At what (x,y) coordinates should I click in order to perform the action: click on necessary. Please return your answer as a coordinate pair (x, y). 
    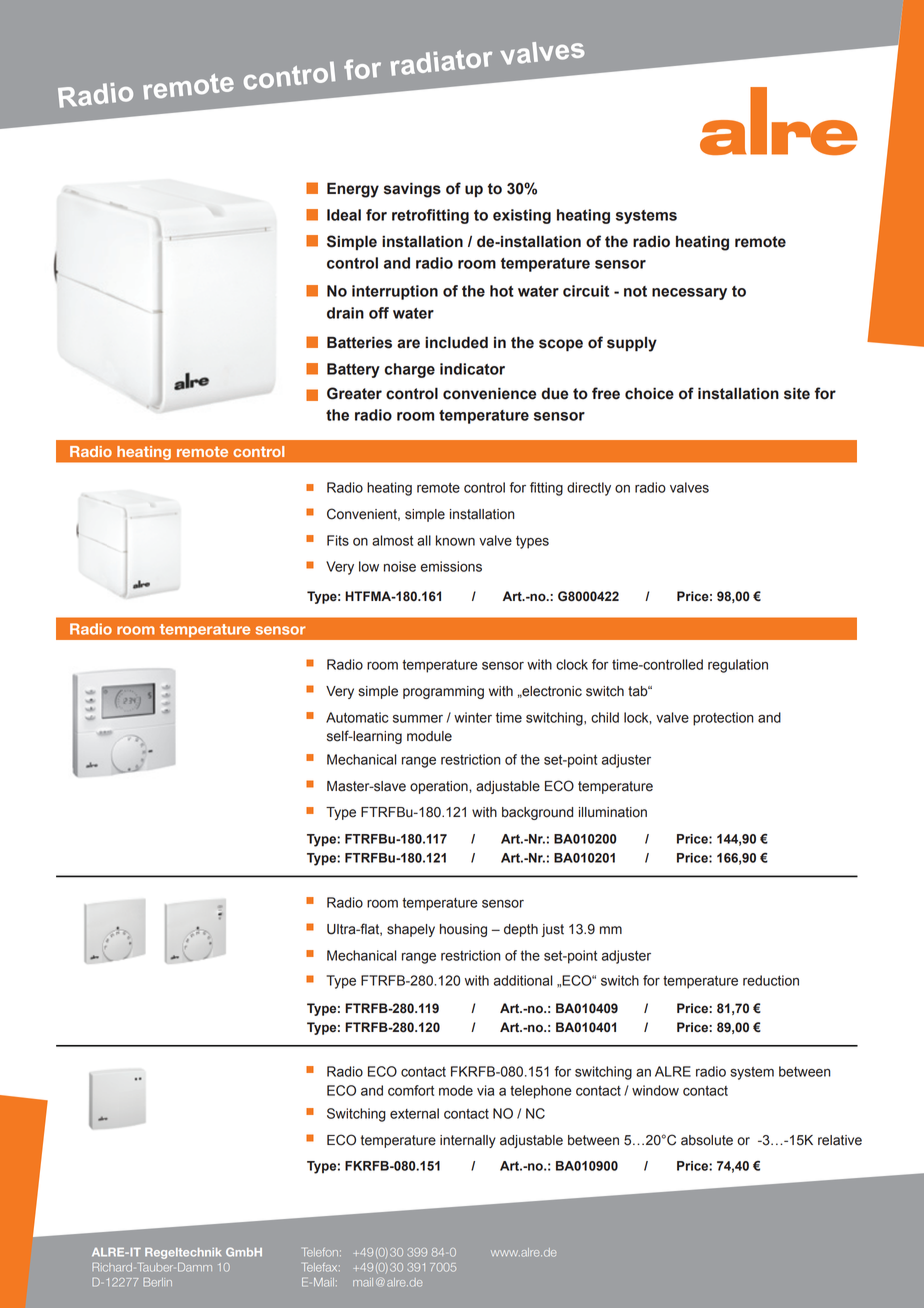
    Looking at the image, I should click on (689, 294).
